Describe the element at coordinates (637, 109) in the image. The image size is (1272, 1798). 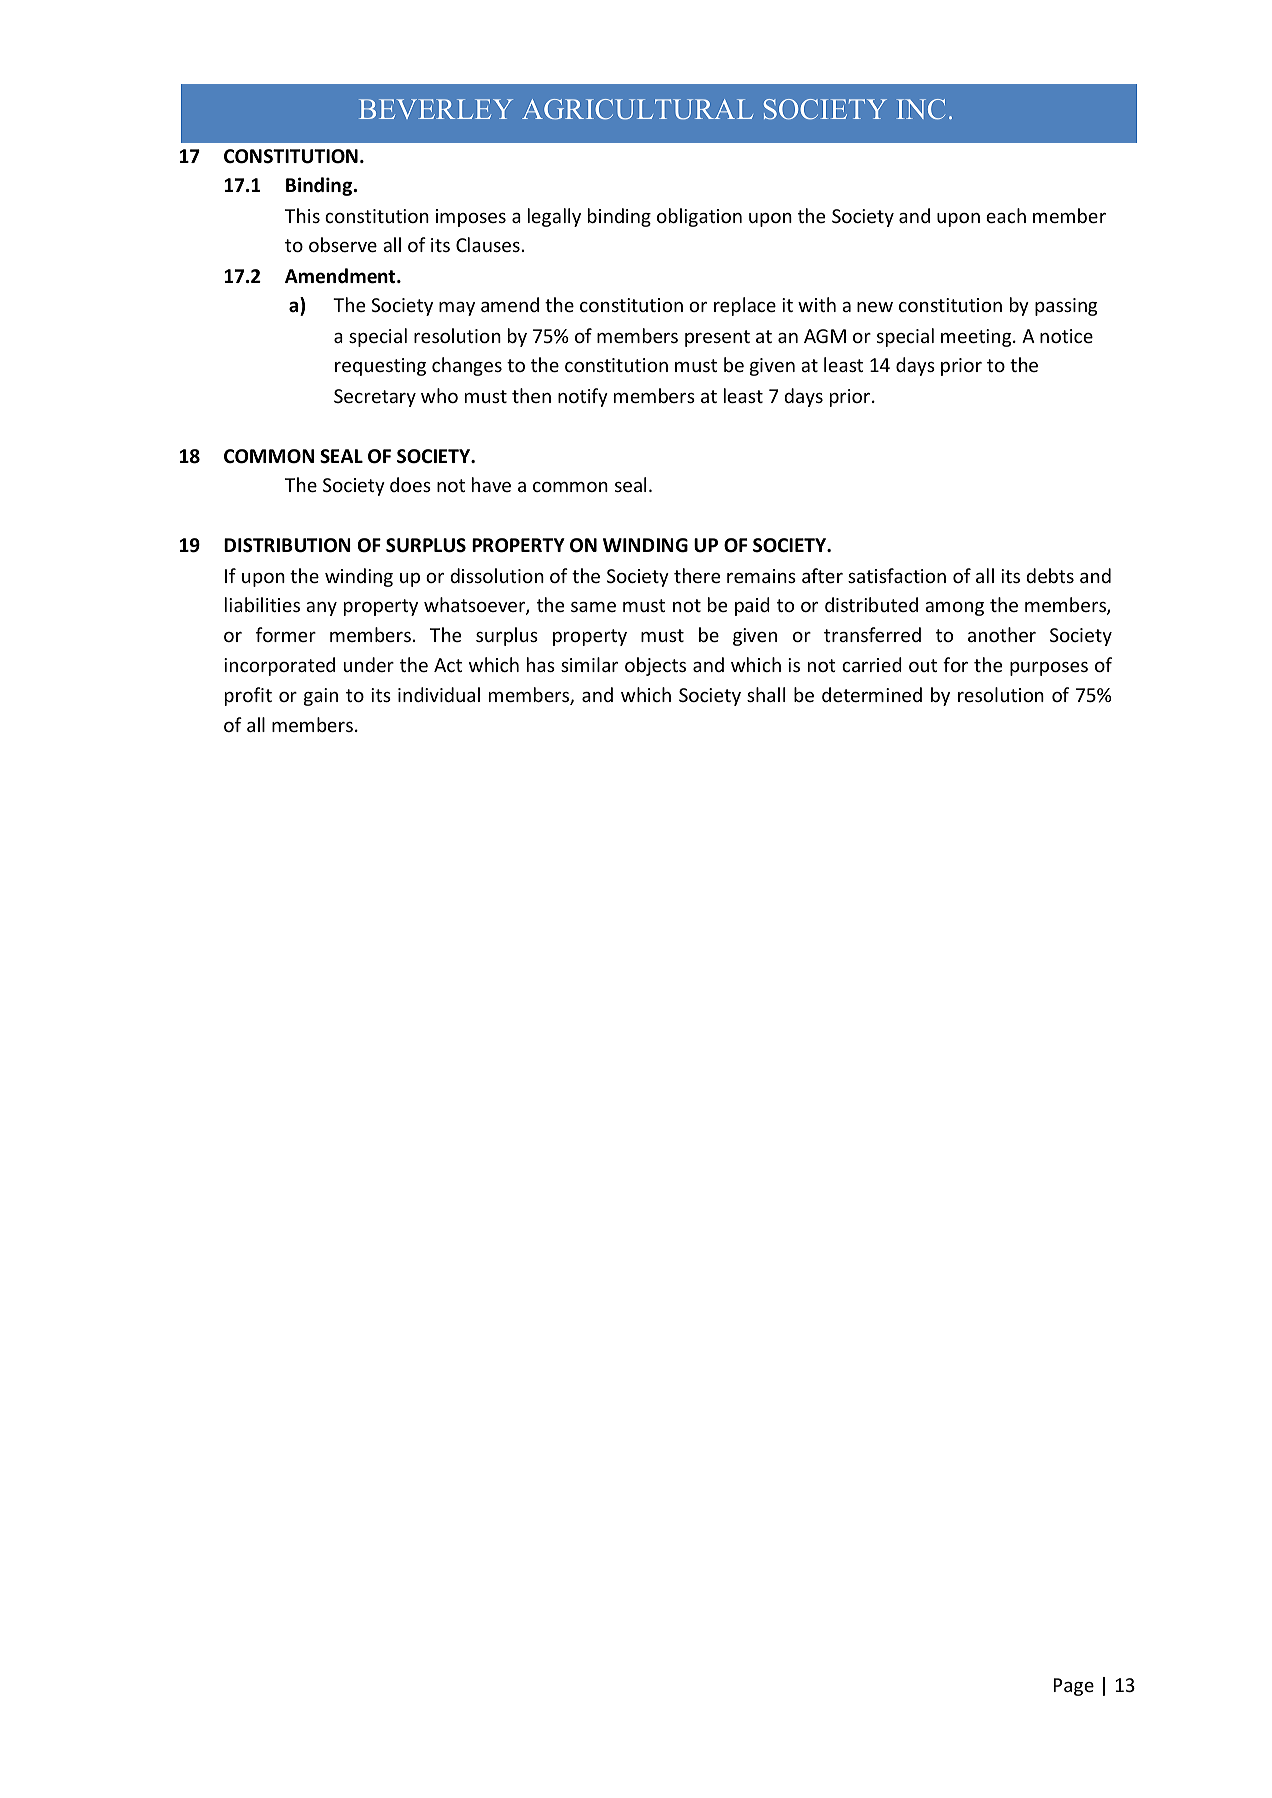
I see `AGRICULTURAL` at that location.
